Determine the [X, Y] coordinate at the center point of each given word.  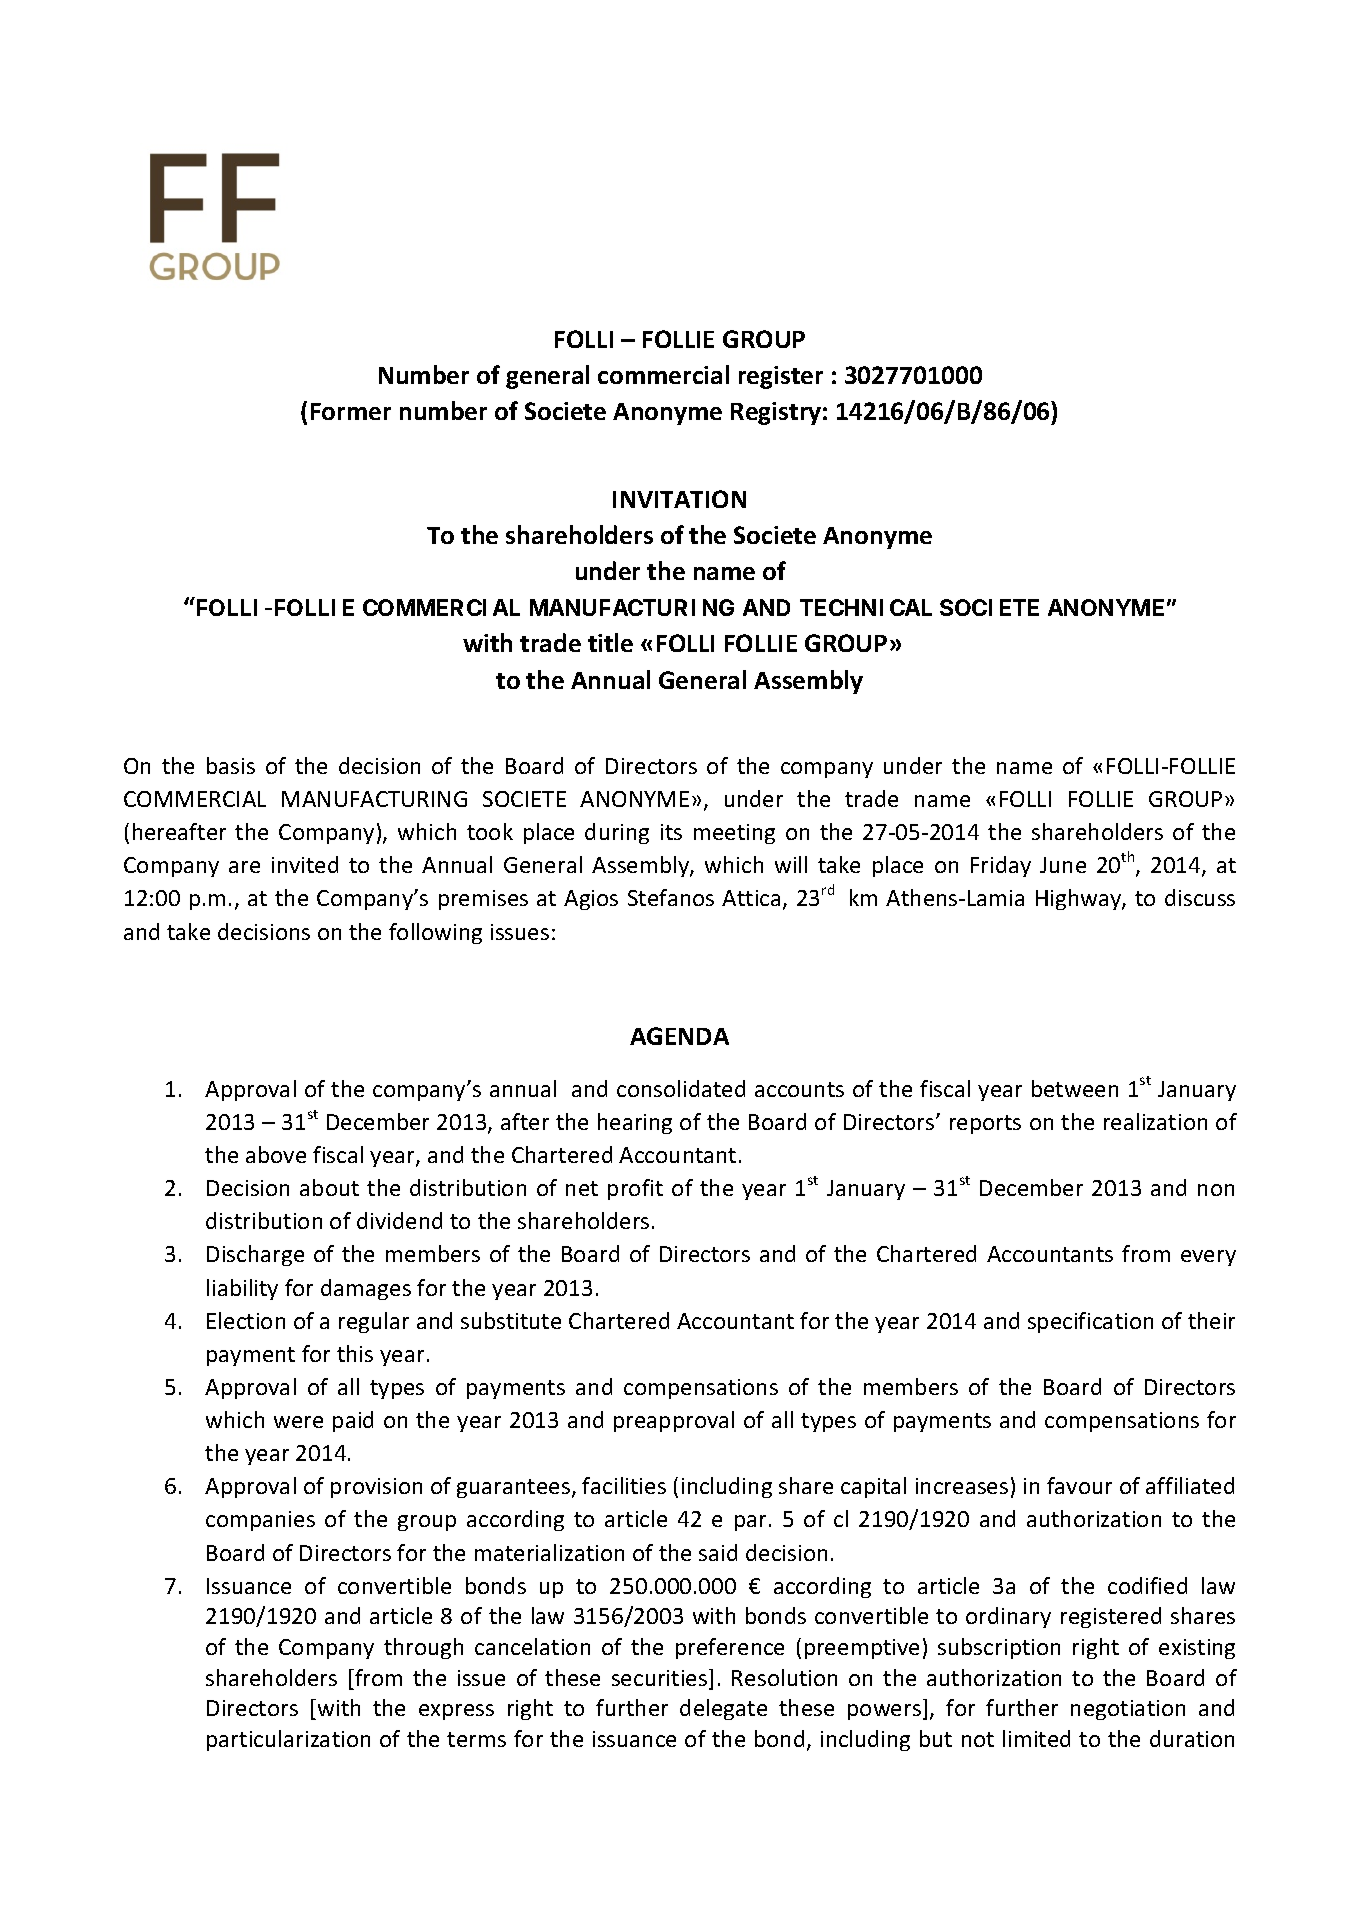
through [423, 1648]
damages [366, 1289]
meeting [734, 834]
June [1063, 865]
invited [305, 864]
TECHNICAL [866, 607]
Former [351, 411]
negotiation [1128, 1710]
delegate [723, 1709]
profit [635, 1189]
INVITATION [679, 499]
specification [1090, 1322]
